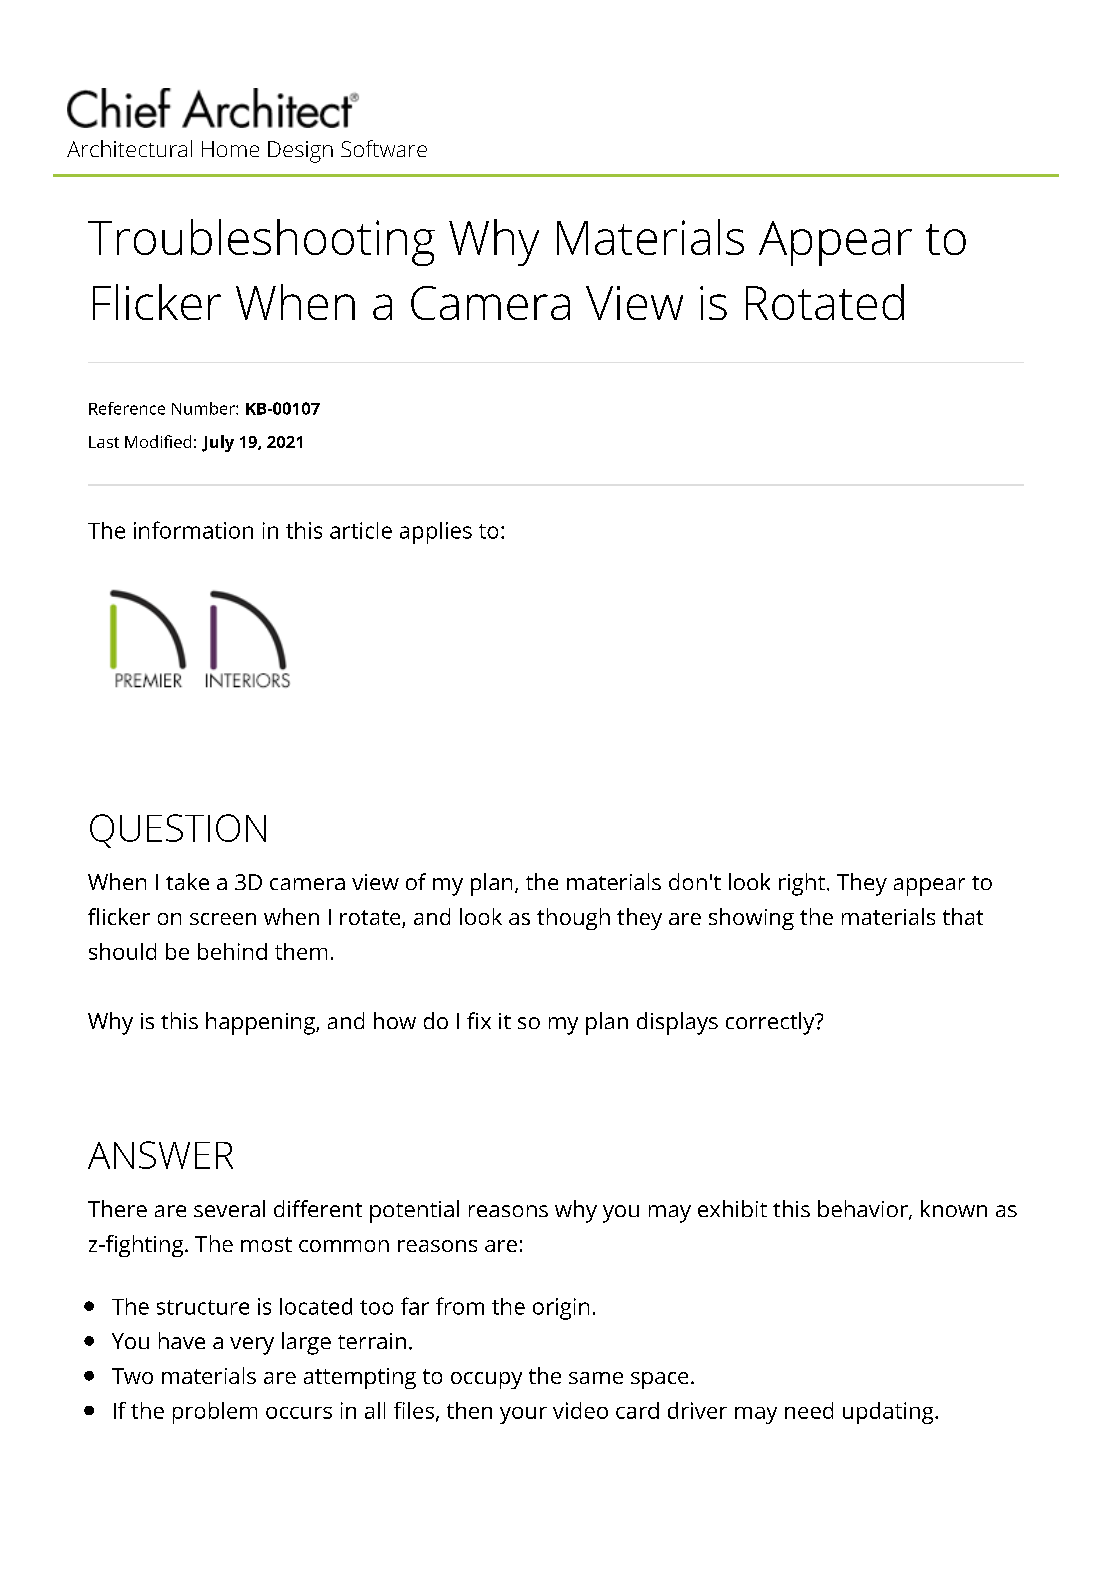  What do you see at coordinates (230, 149) in the document?
I see `Home` at bounding box center [230, 149].
